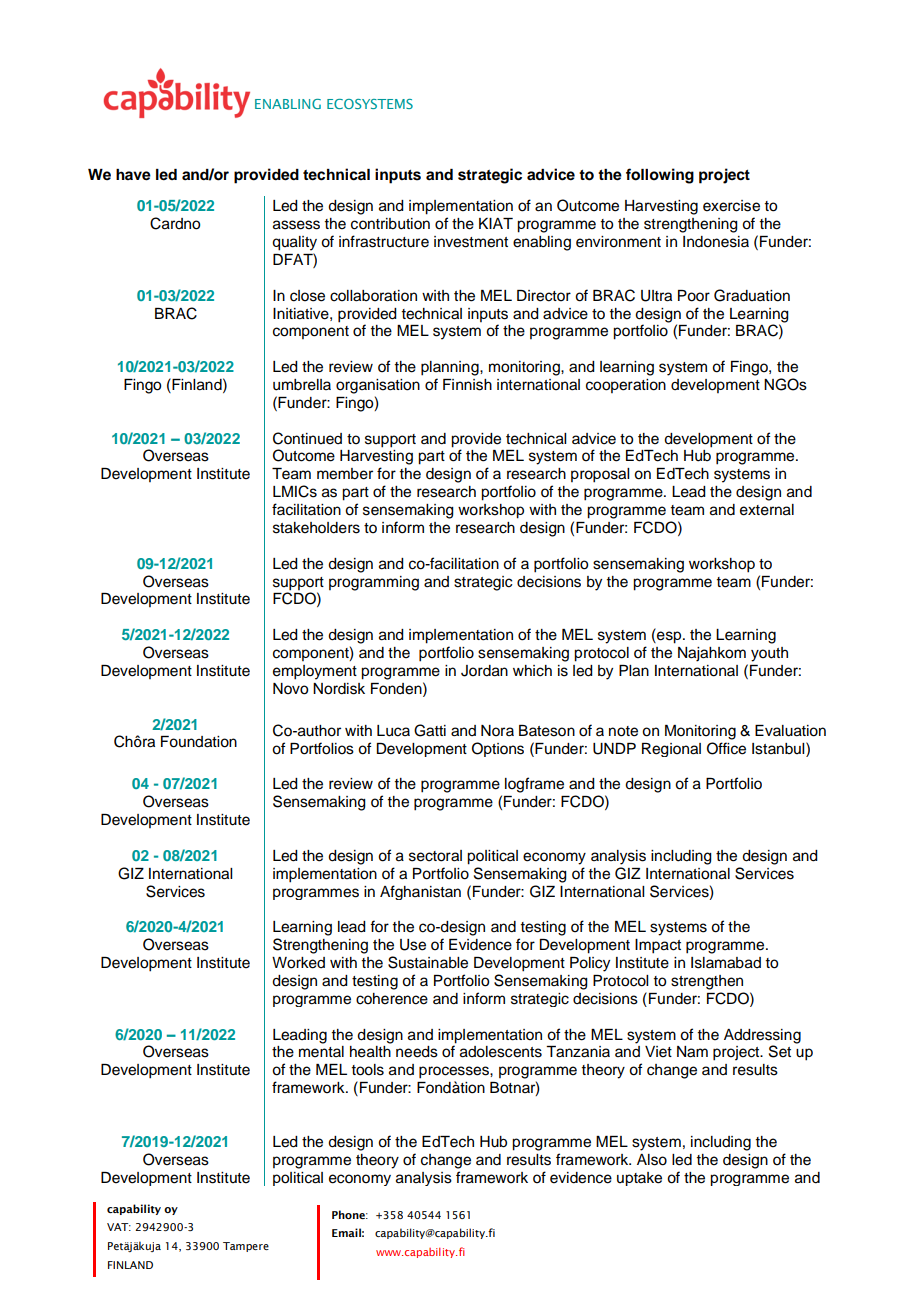  I want to click on Continued, so click(307, 438).
